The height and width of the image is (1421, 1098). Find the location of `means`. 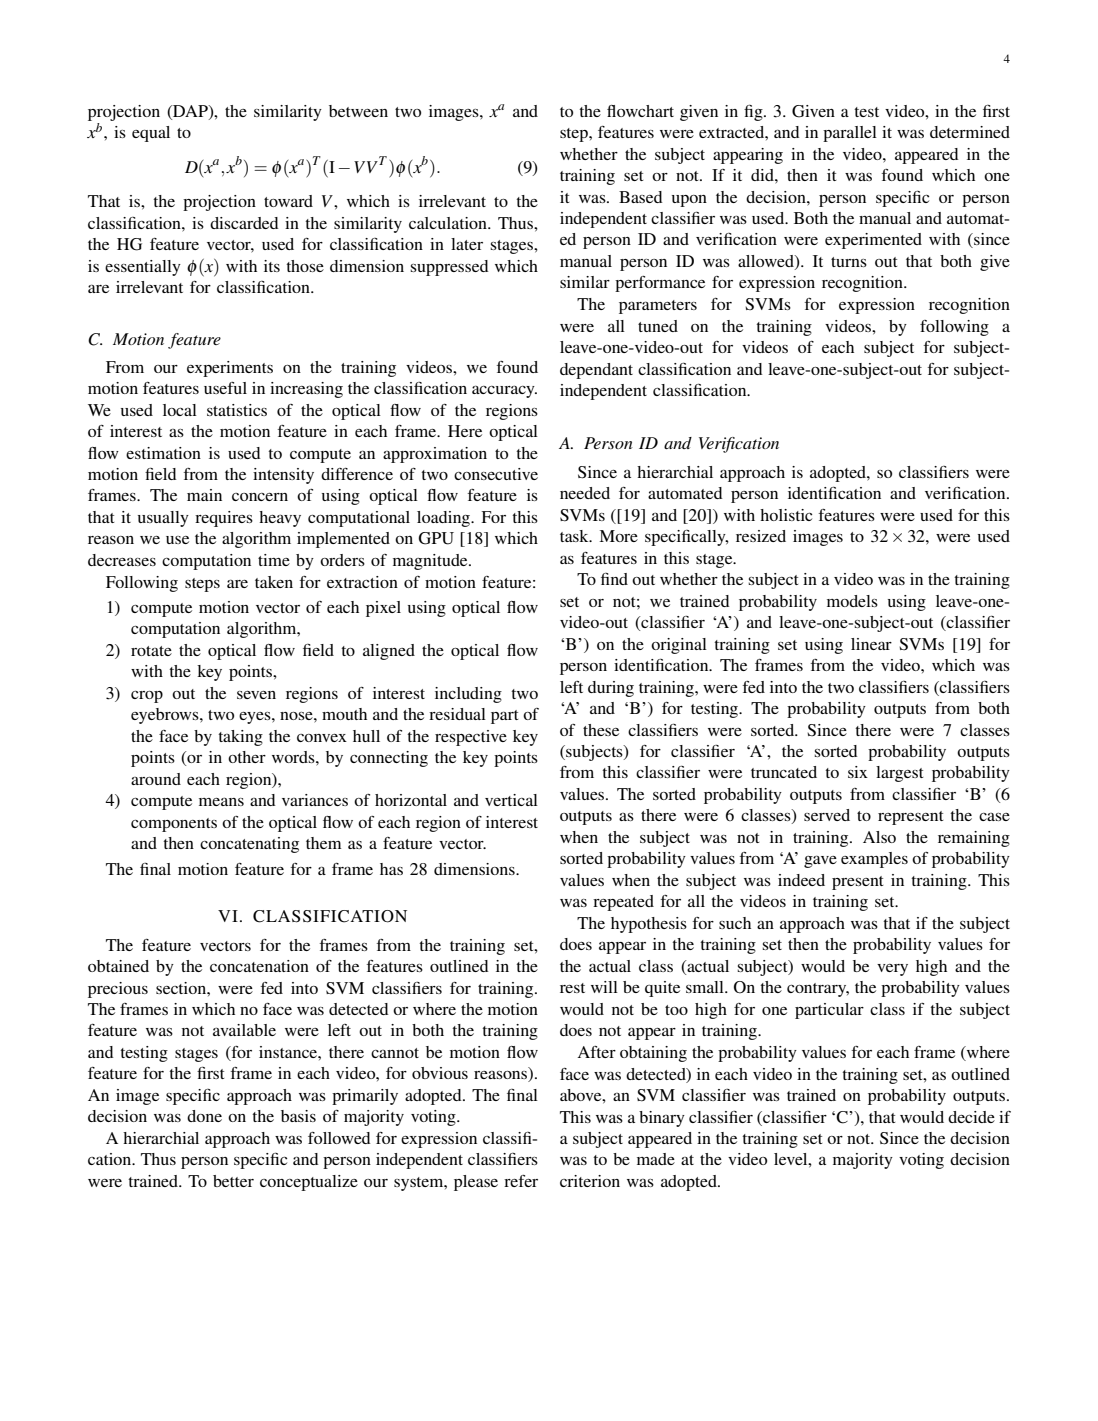

means is located at coordinates (221, 801).
